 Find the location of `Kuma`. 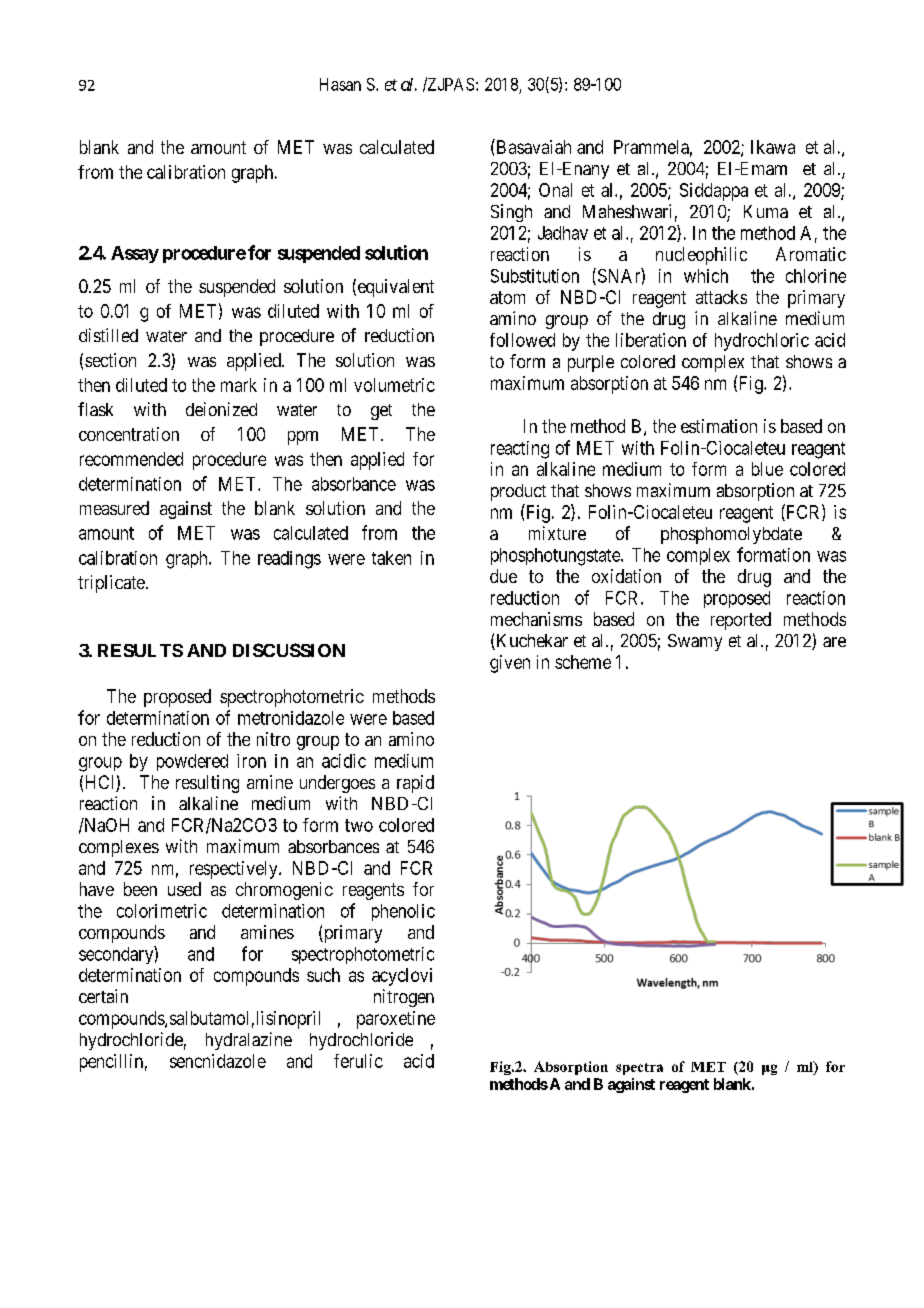

Kuma is located at coordinates (766, 211).
